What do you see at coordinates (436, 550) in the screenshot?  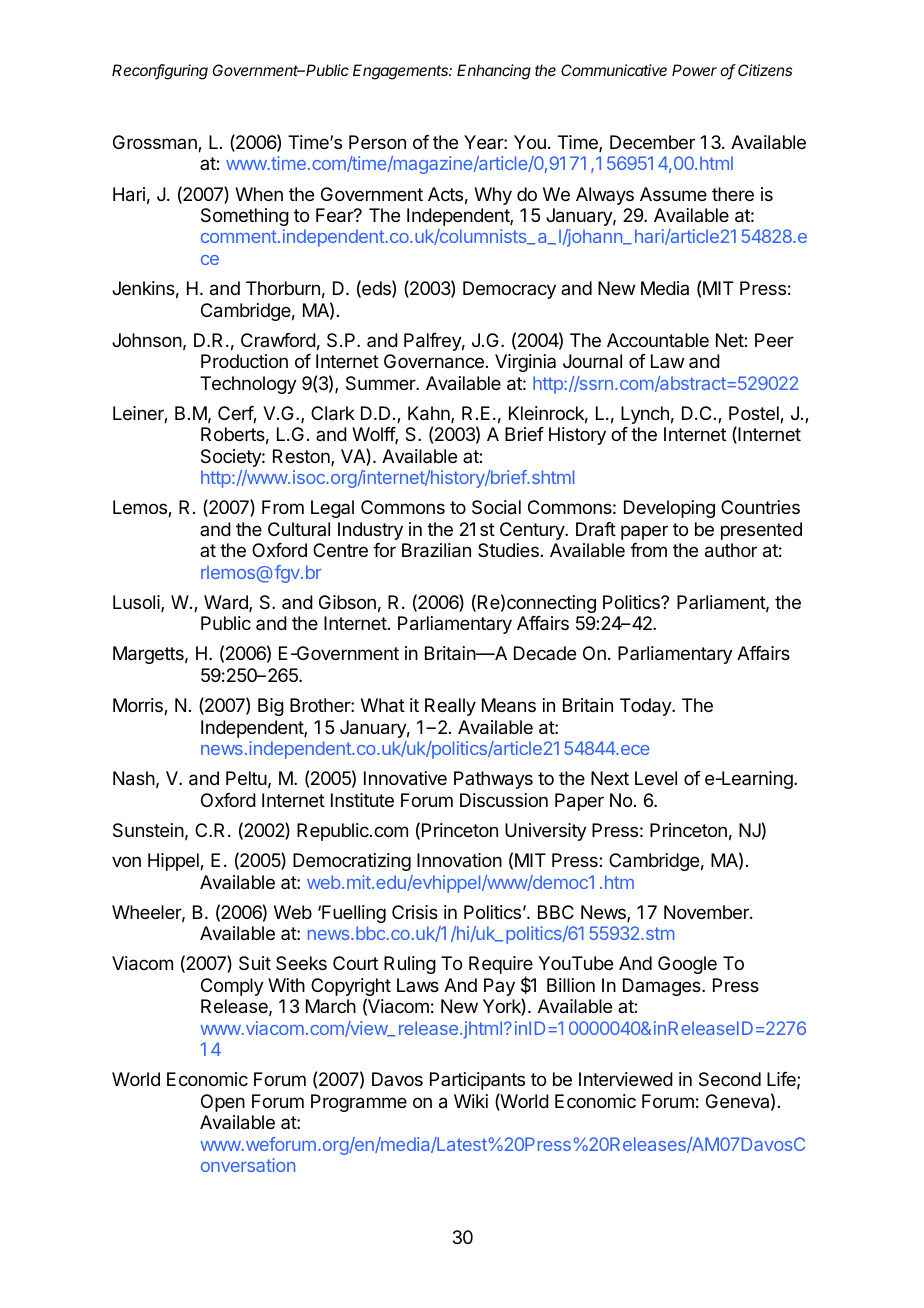 I see `Brazilian` at bounding box center [436, 550].
